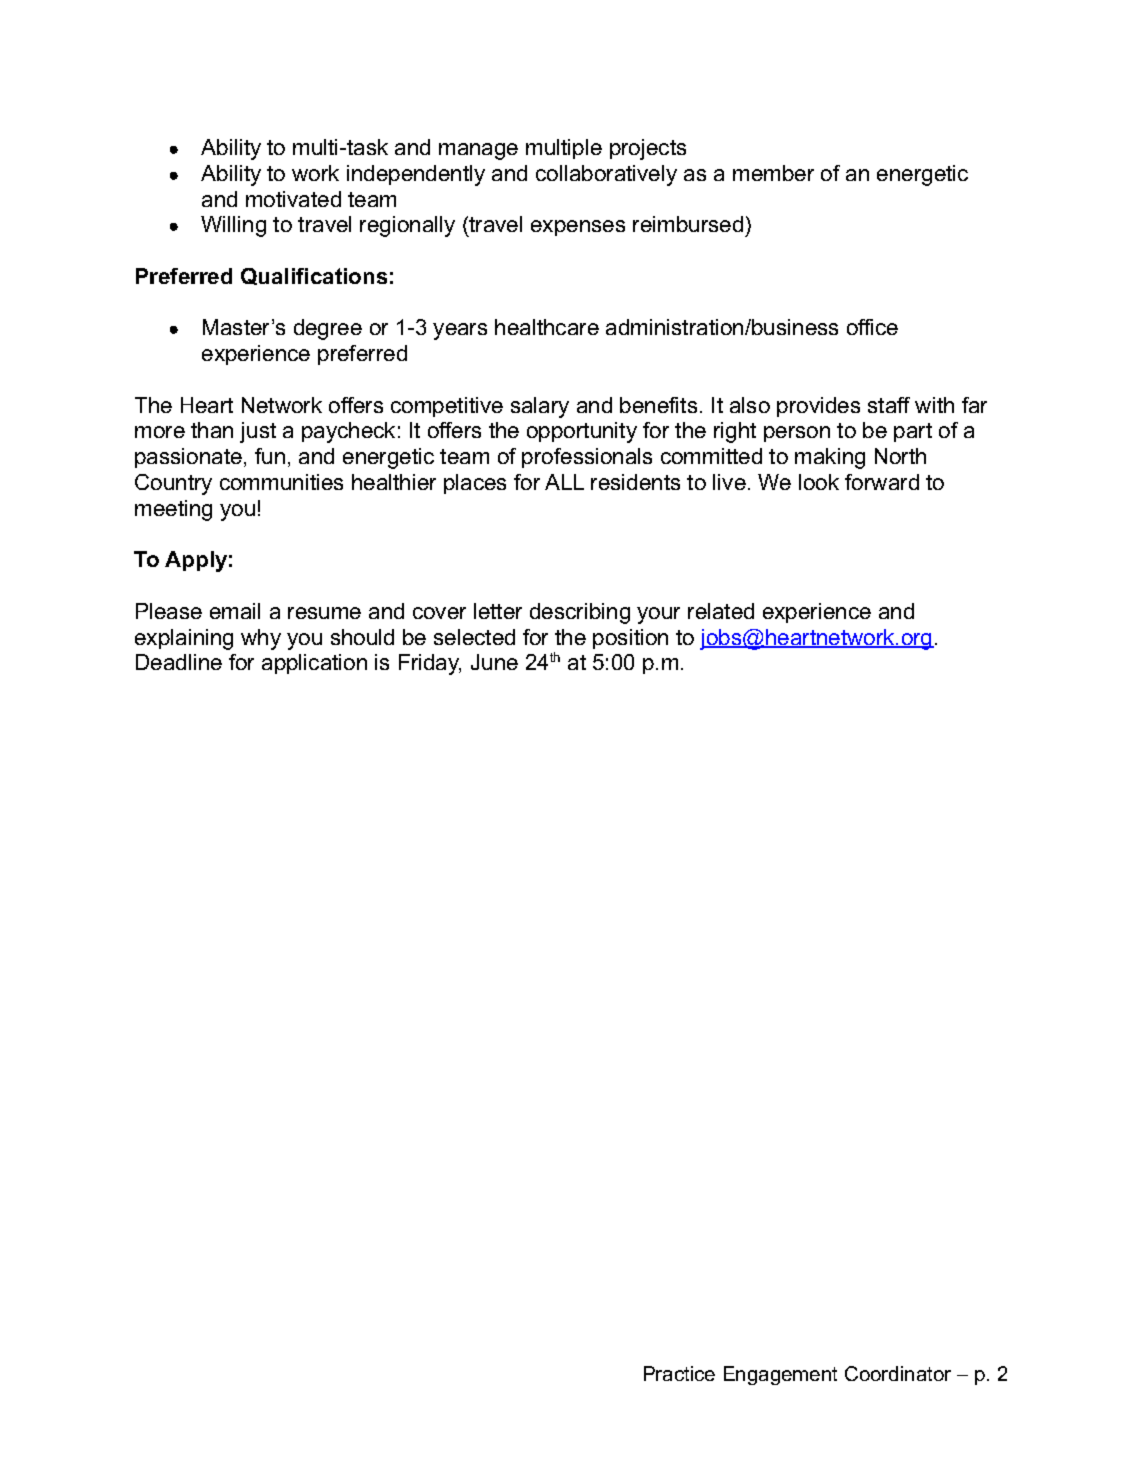 The height and width of the page is (1479, 1143). What do you see at coordinates (235, 611) in the page?
I see `email` at bounding box center [235, 611].
